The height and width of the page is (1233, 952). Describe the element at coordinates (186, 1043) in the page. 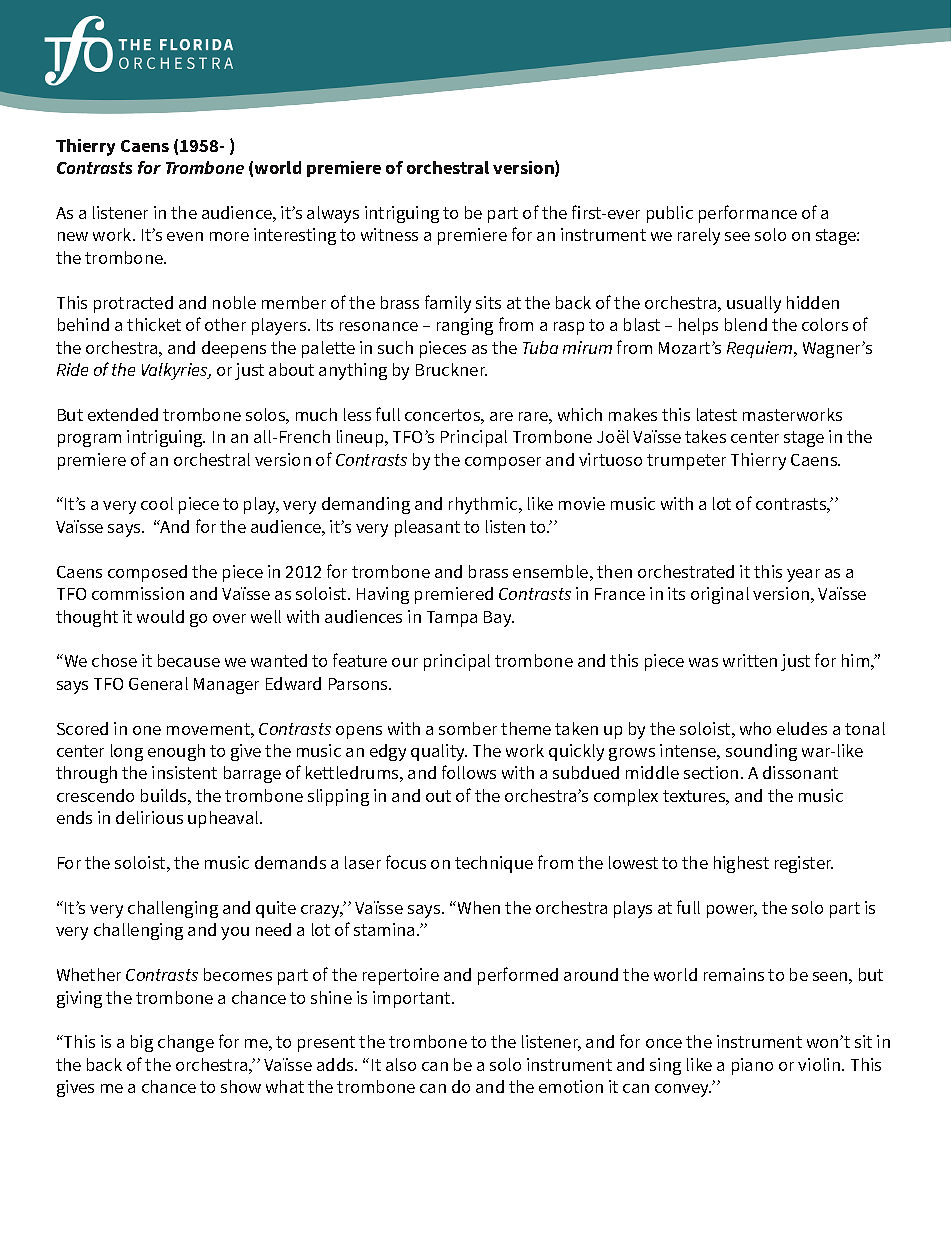

I see `change` at that location.
